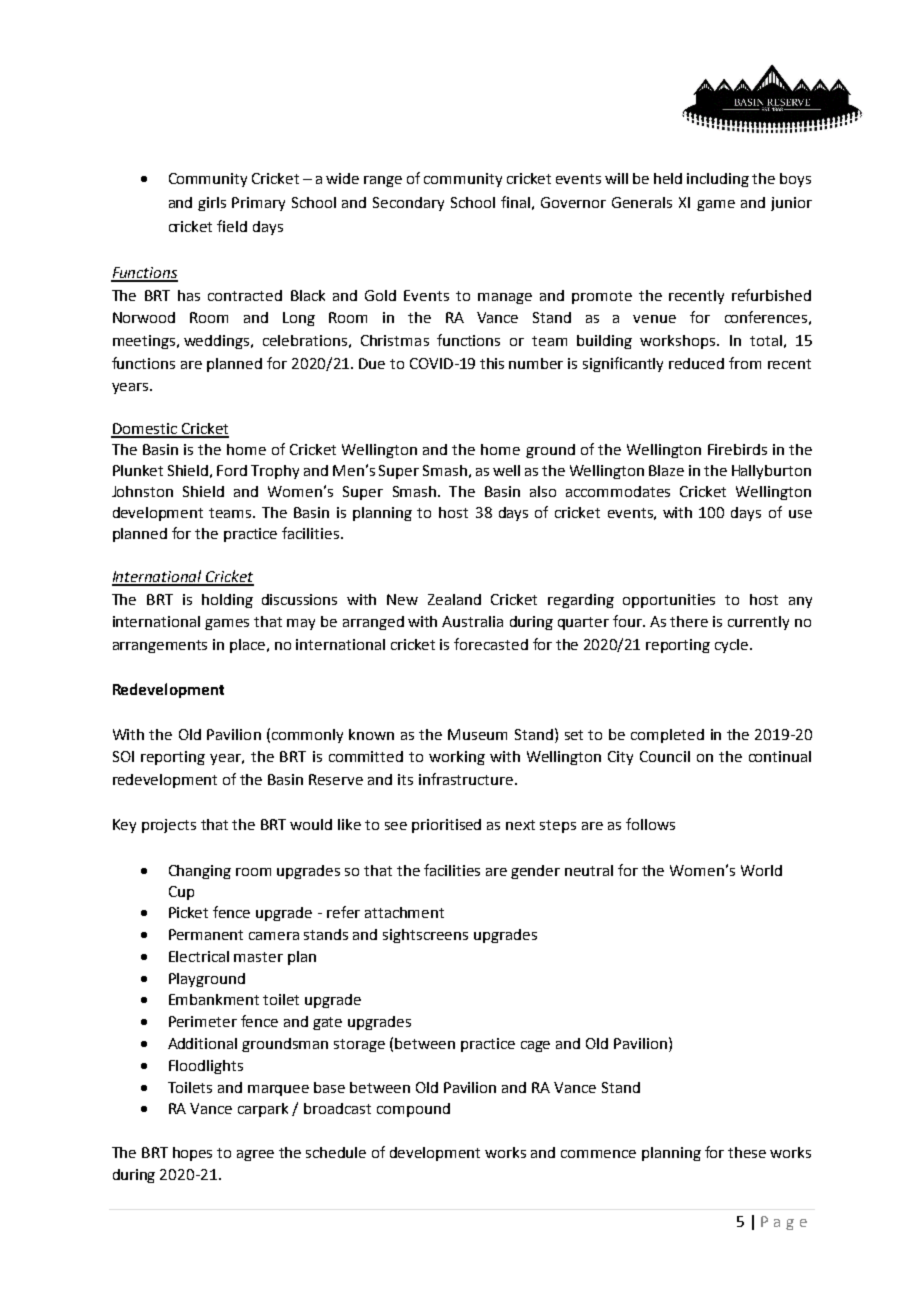 This screenshot has height=1308, width=924. I want to click on prioritised, so click(446, 826).
